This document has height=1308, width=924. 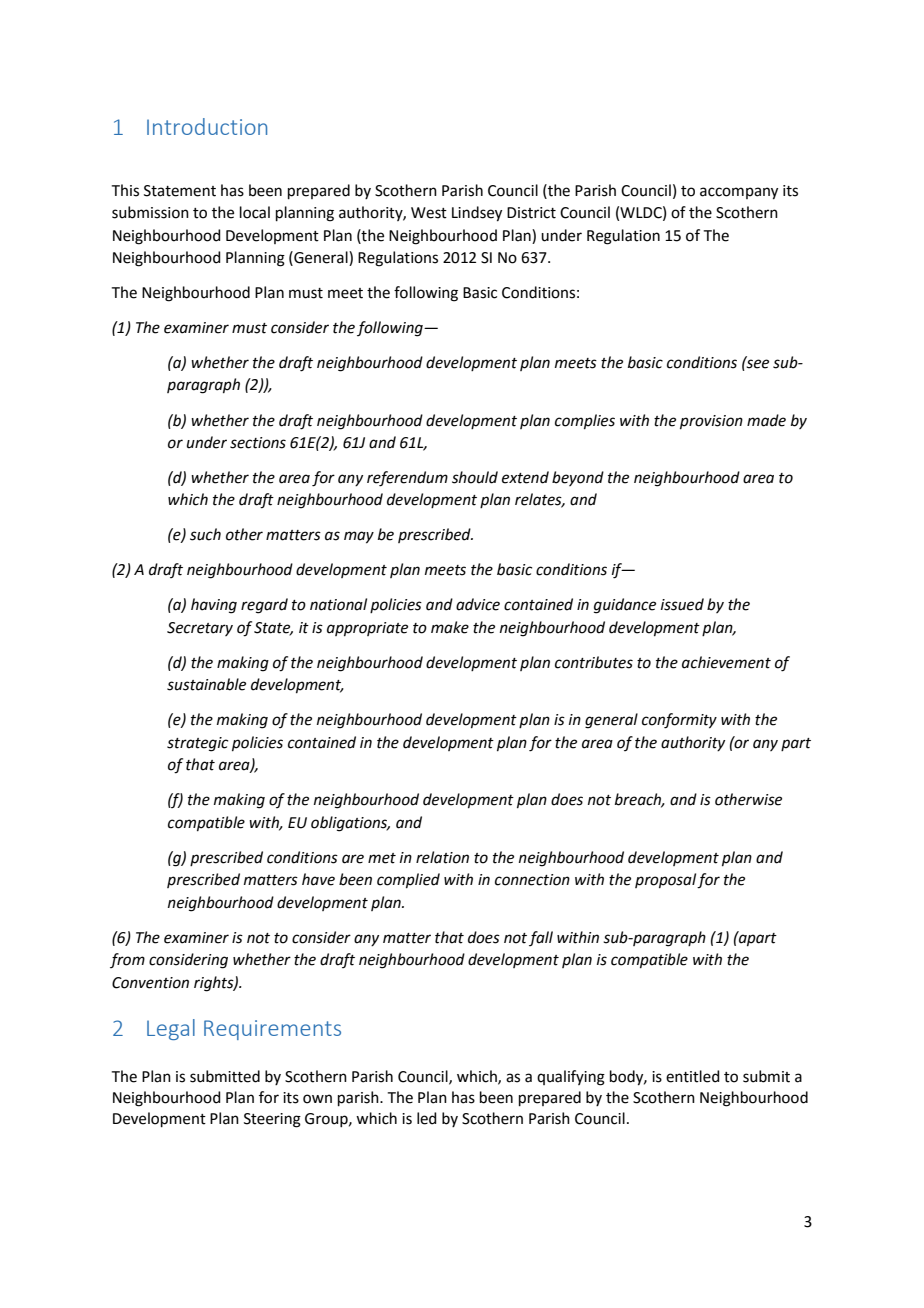 I want to click on accompany, so click(x=739, y=193).
